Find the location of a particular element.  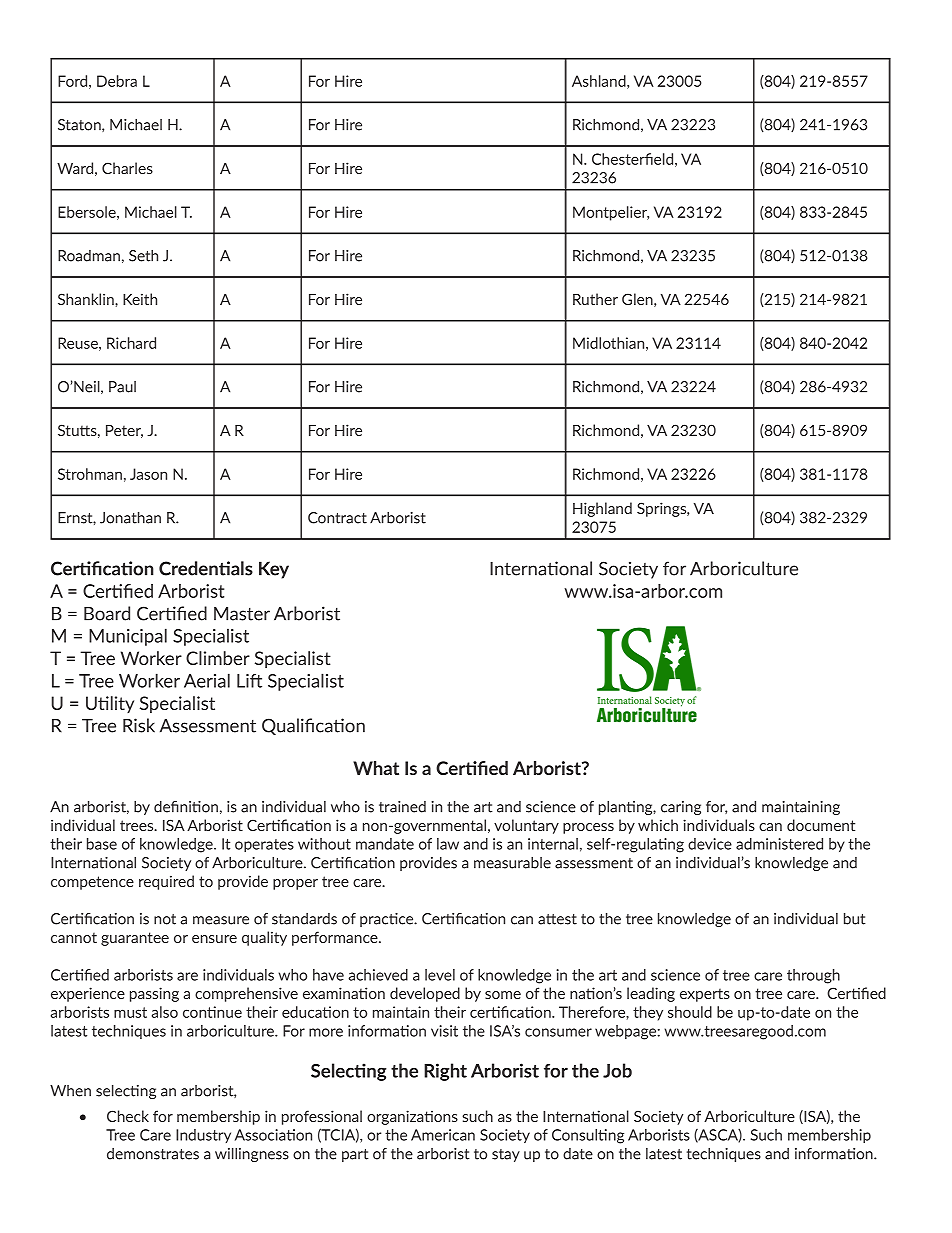

Check is located at coordinates (128, 1116).
